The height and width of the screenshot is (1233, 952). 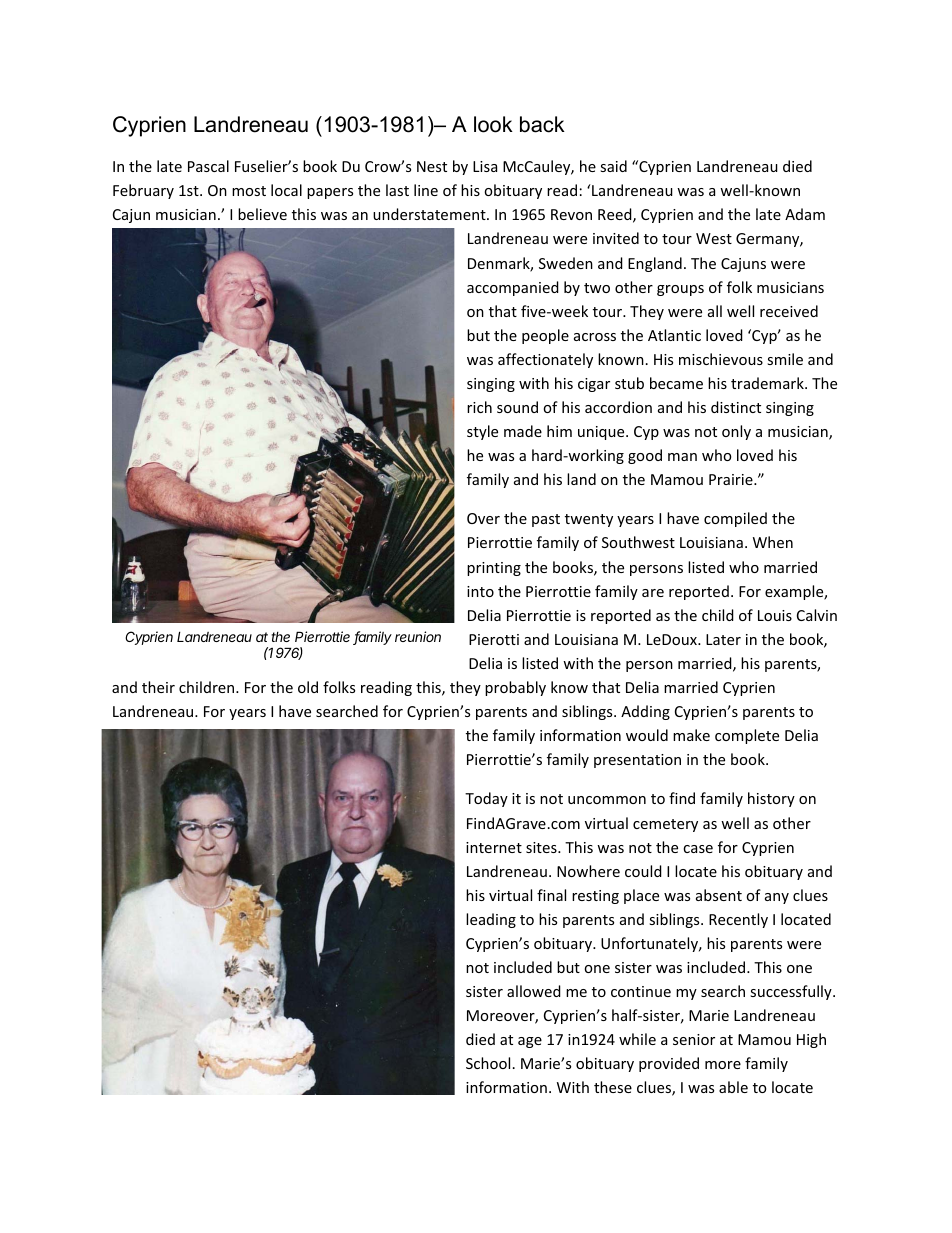 What do you see at coordinates (733, 1087) in the screenshot?
I see `able` at bounding box center [733, 1087].
